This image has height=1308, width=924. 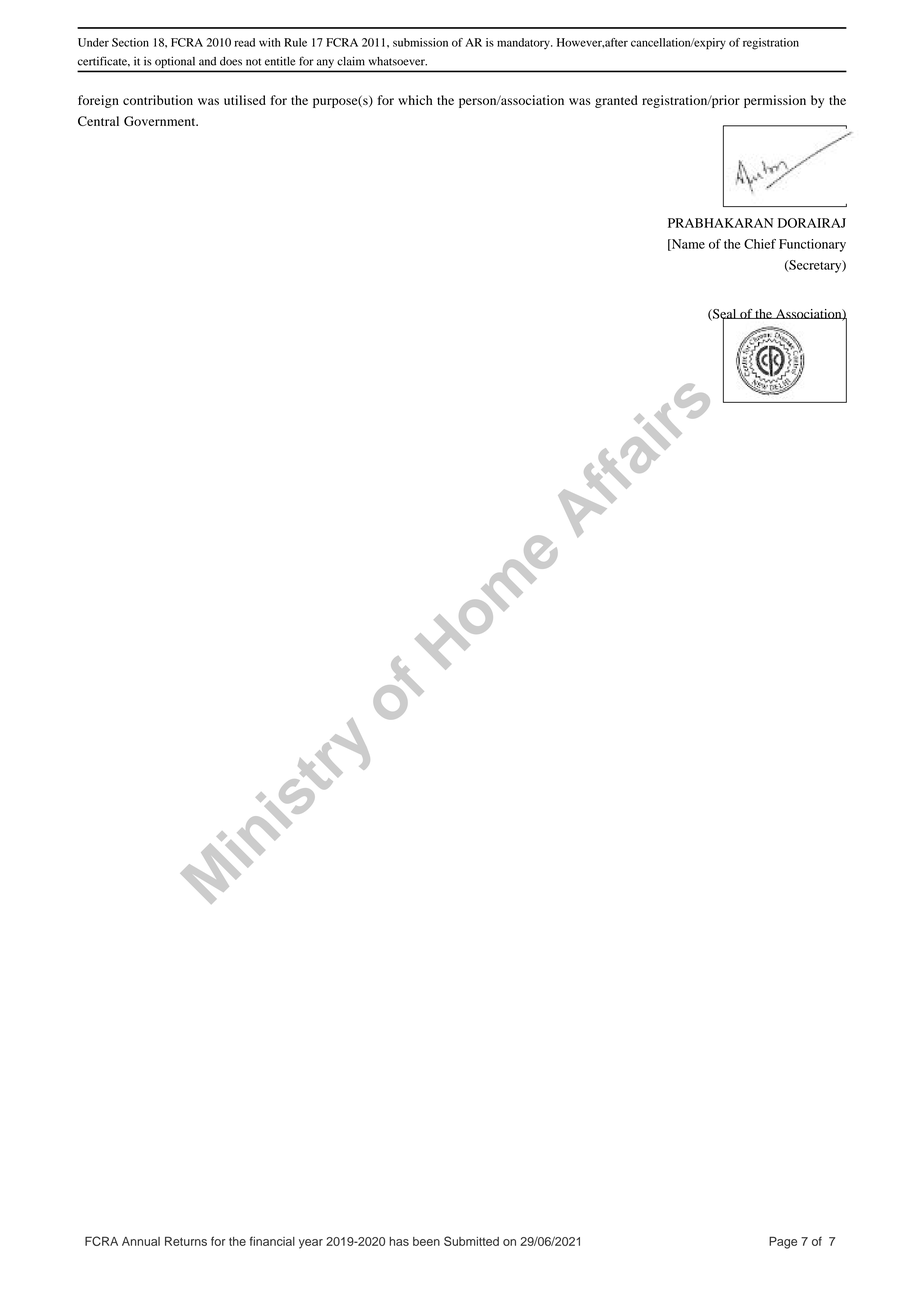 What do you see at coordinates (415, 100) in the image?
I see `which` at bounding box center [415, 100].
